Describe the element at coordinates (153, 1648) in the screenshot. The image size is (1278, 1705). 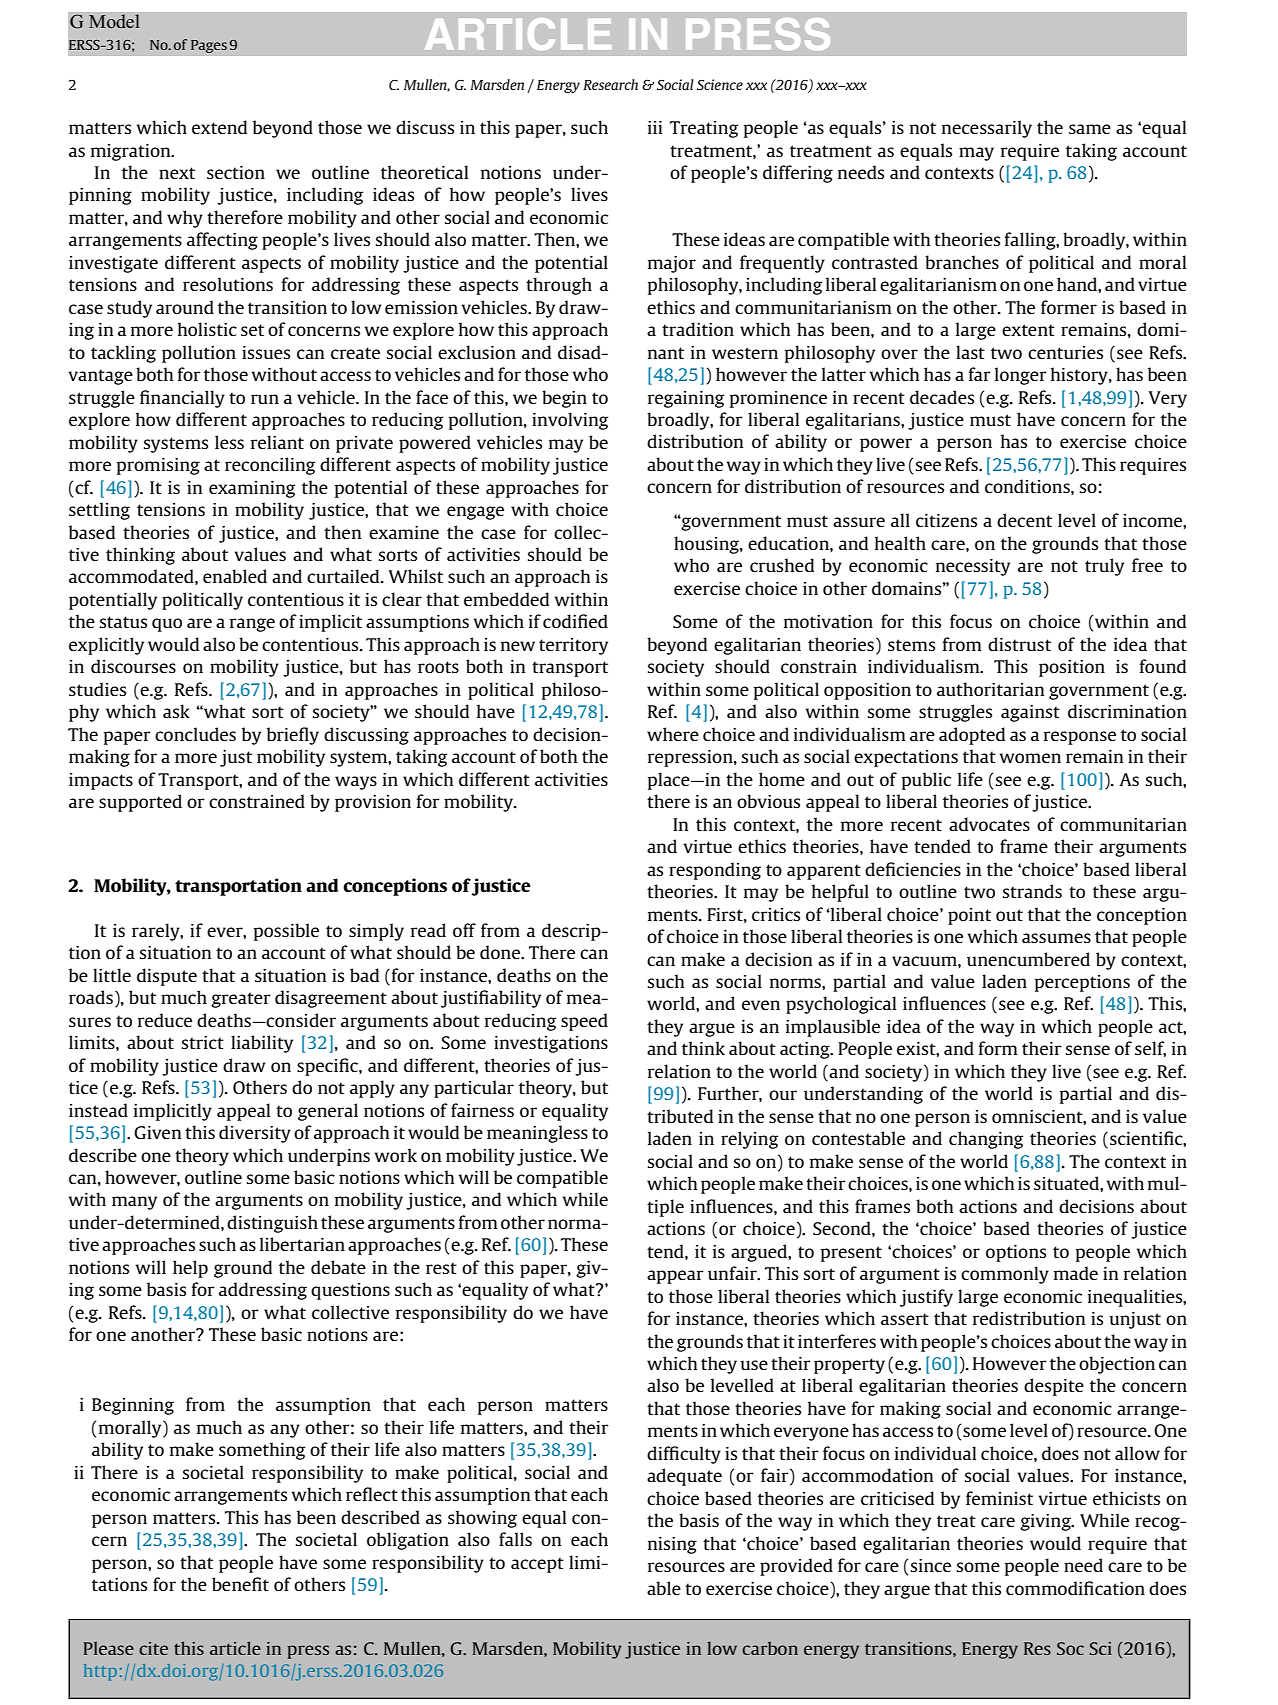
I see `cite` at that location.
